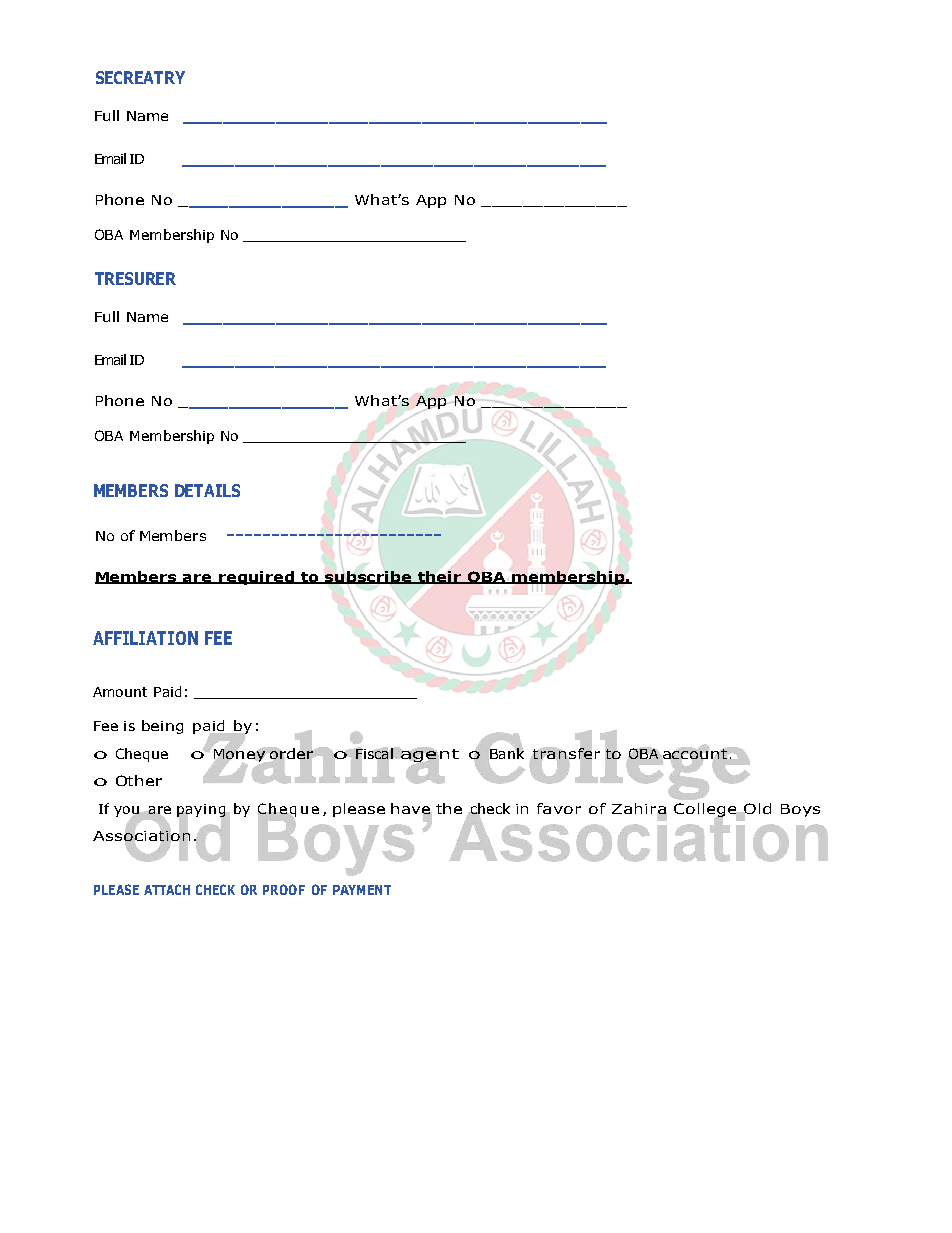  Describe the element at coordinates (167, 889) in the image. I see `ATTACH` at that location.
